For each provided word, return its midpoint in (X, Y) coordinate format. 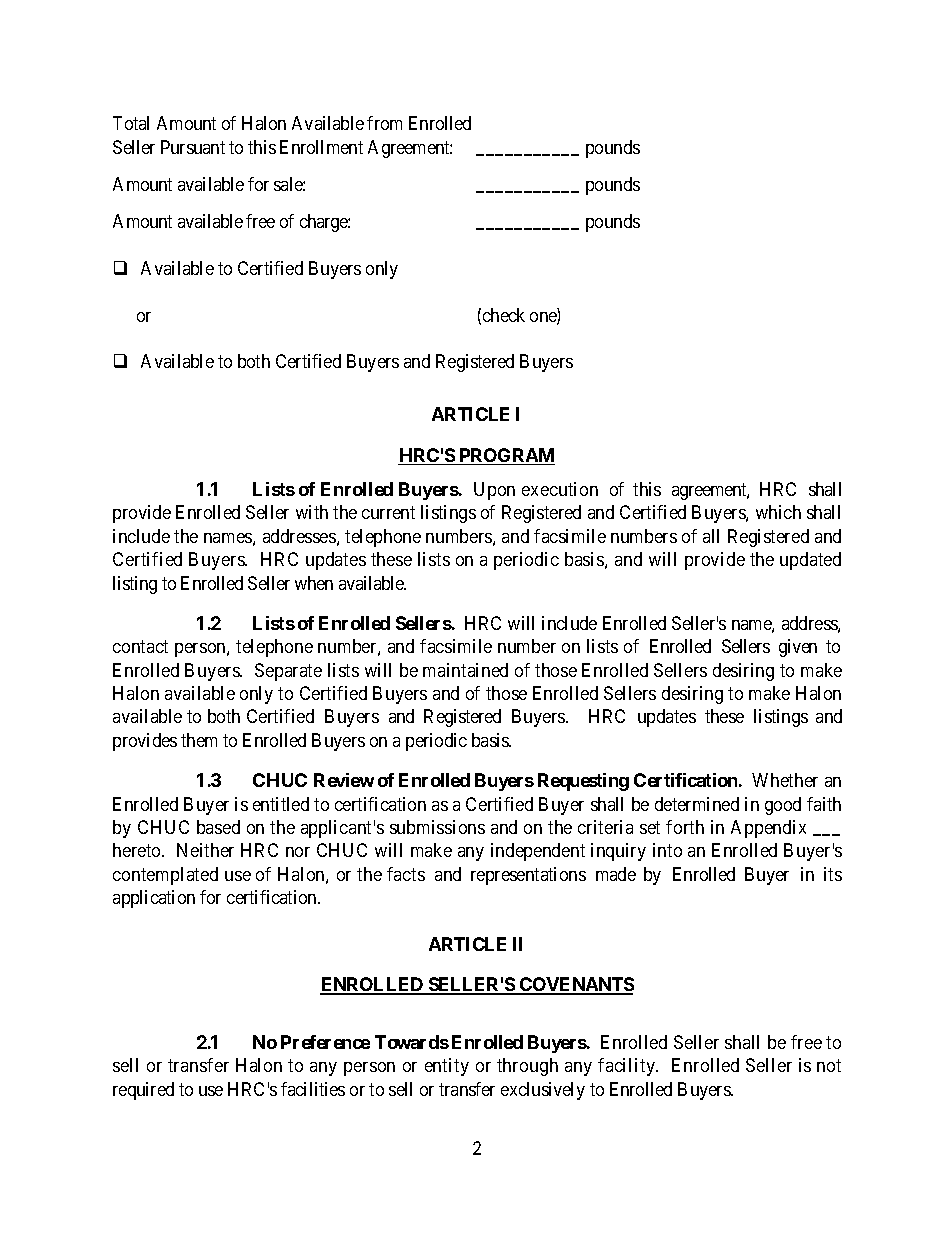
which (778, 512)
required (143, 1091)
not (829, 1065)
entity (447, 1067)
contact (140, 647)
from (384, 123)
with (312, 512)
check (504, 315)
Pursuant (193, 147)
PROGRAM (506, 456)
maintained (465, 670)
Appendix (768, 829)
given (798, 648)
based (218, 827)
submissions (437, 827)
